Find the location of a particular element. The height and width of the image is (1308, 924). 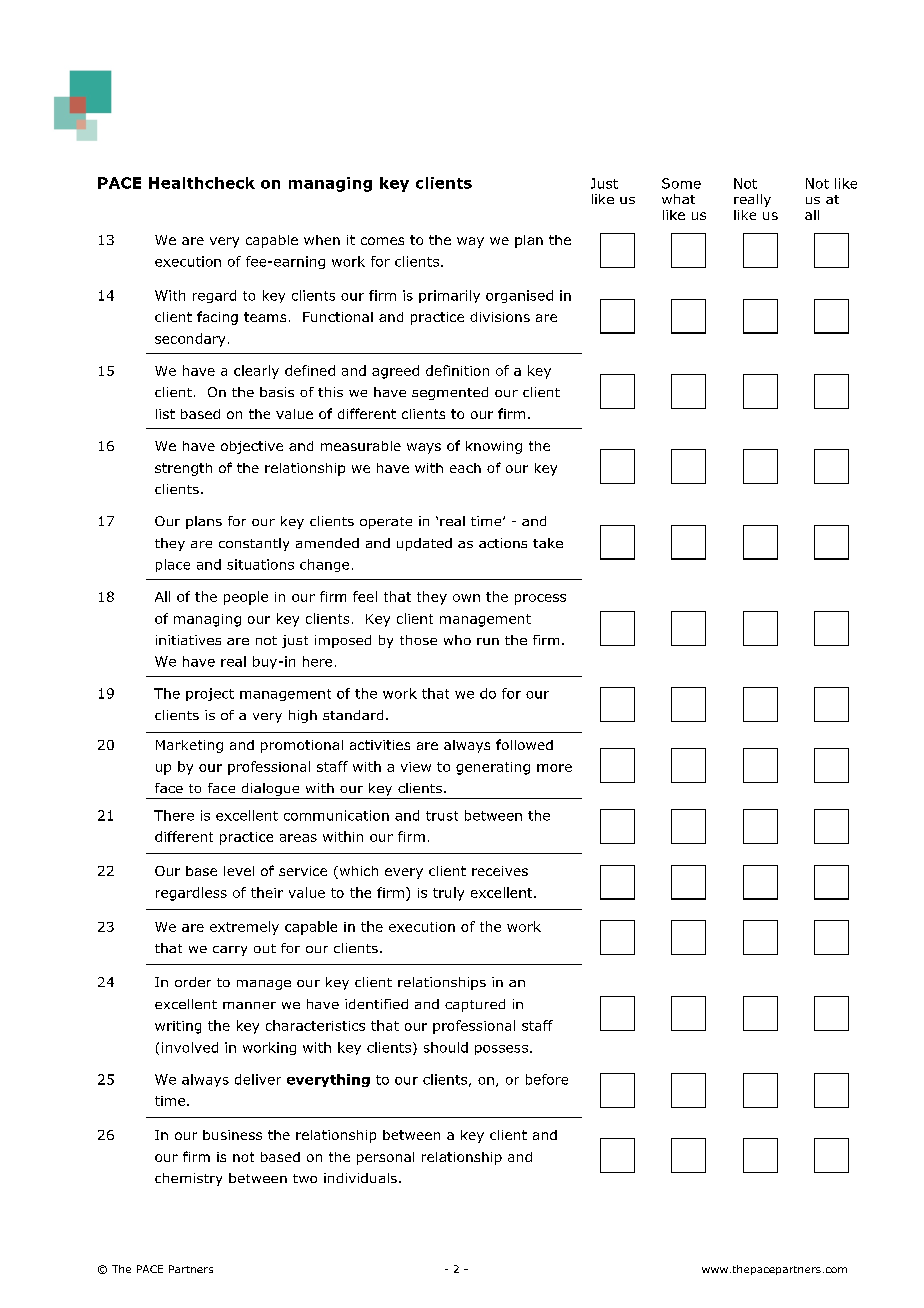

comes is located at coordinates (382, 241).
